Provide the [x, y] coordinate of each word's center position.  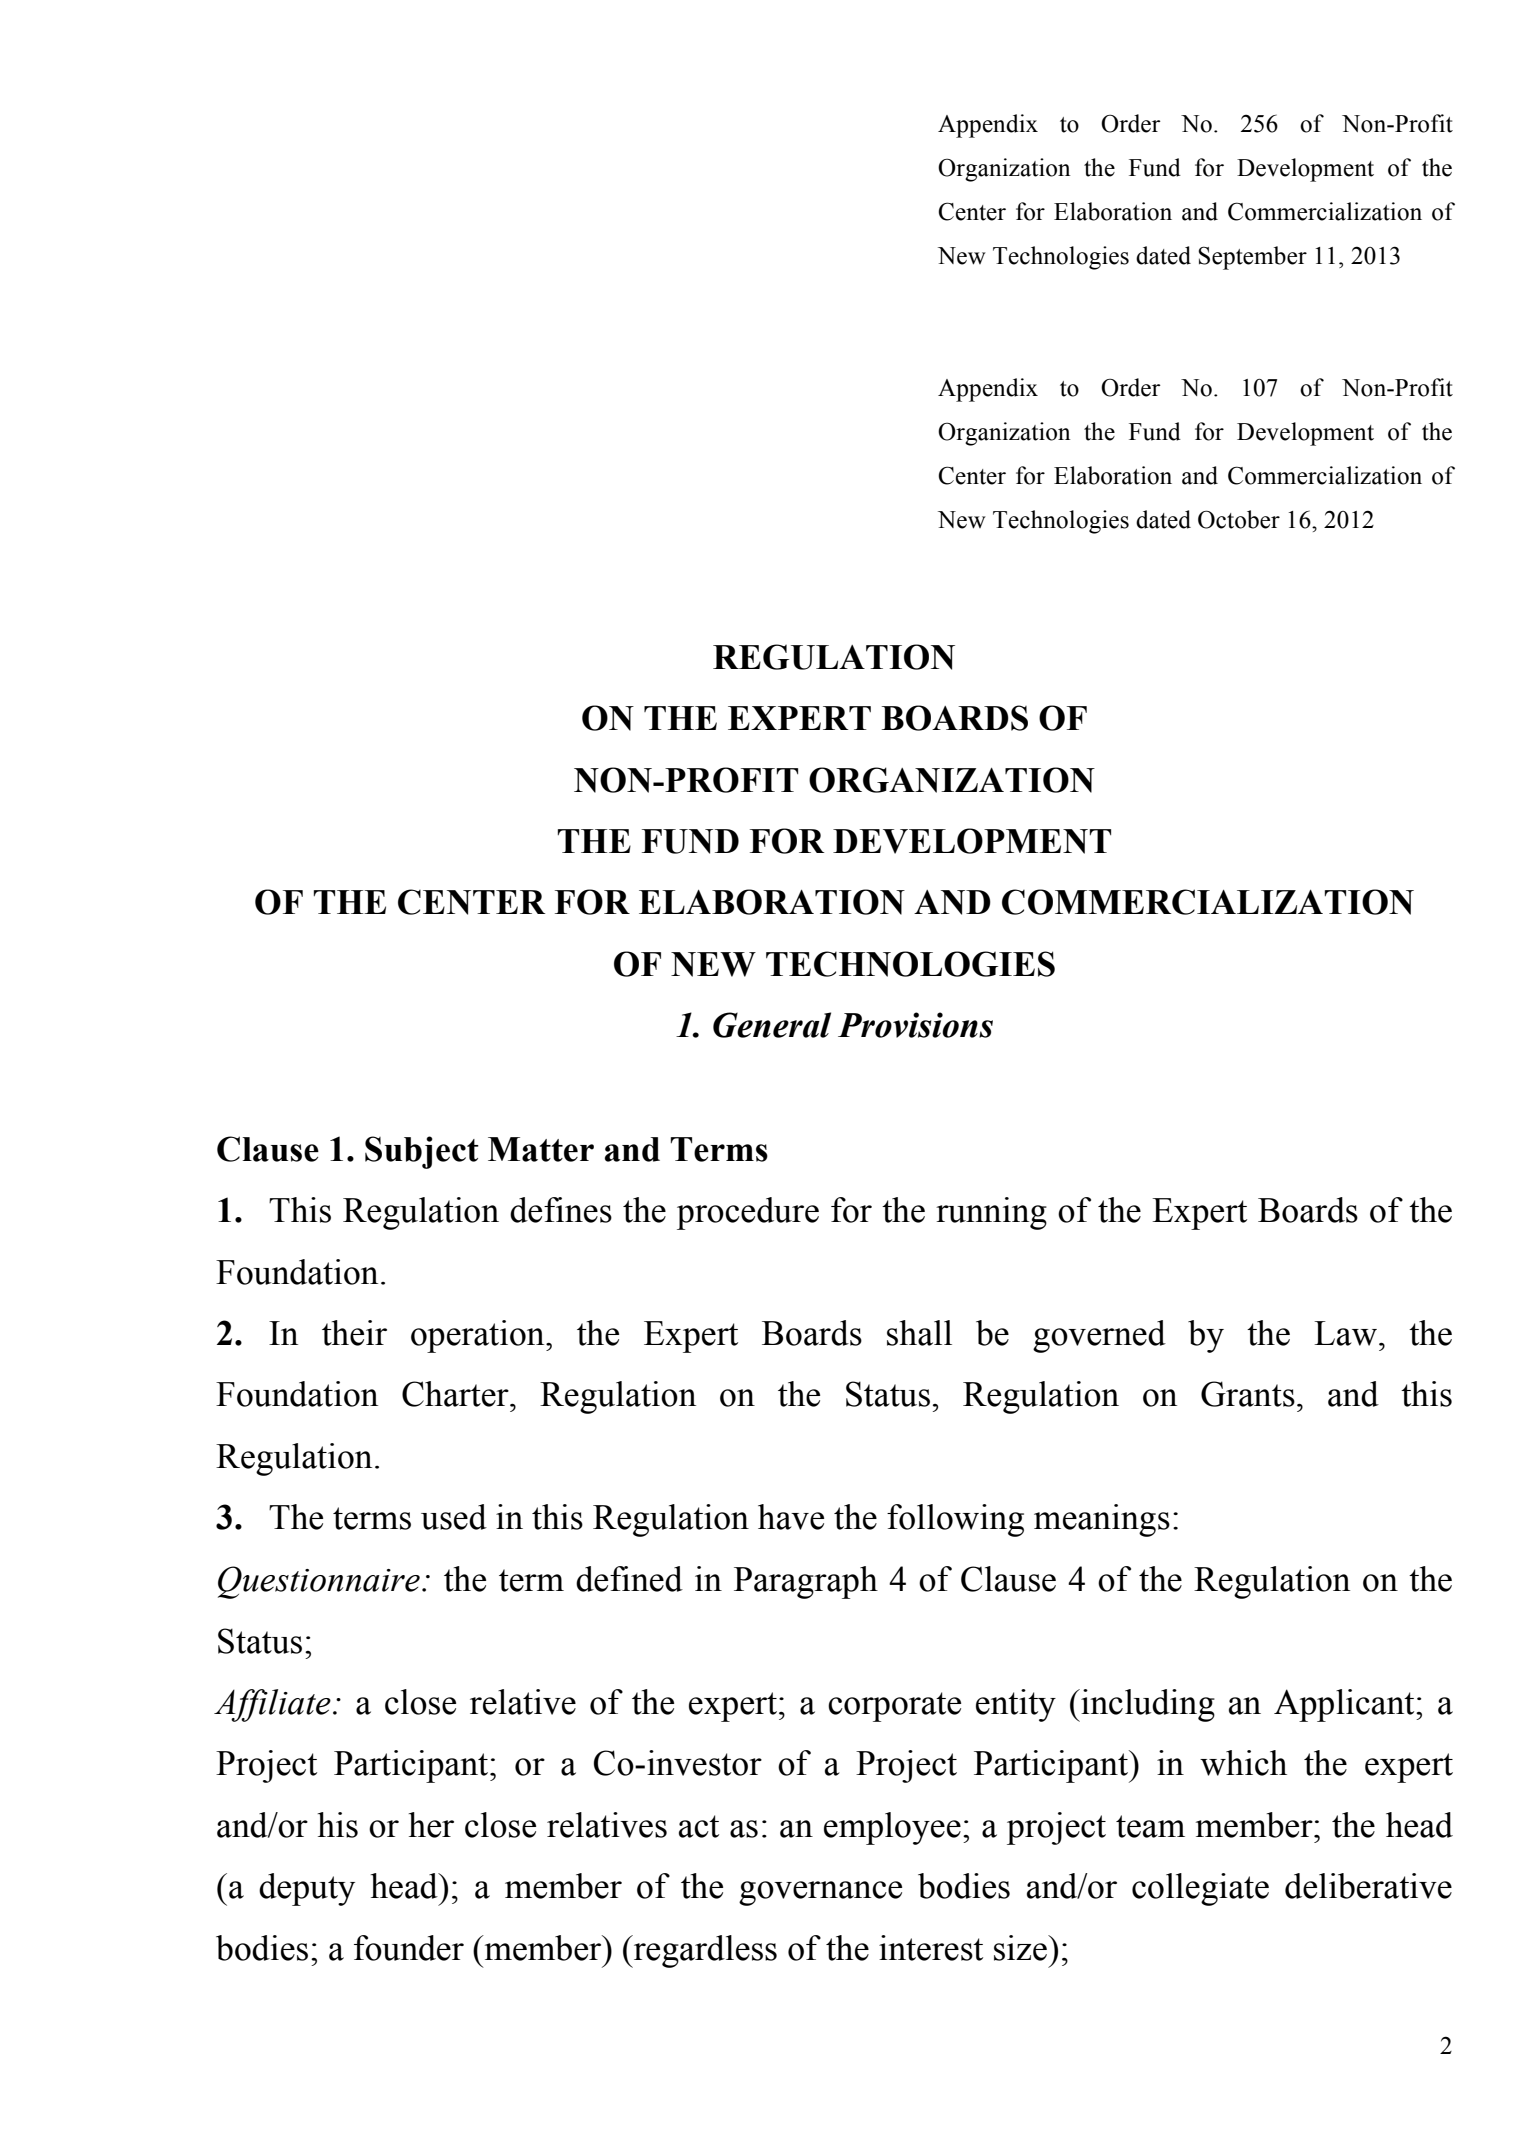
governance [820, 1893]
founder [409, 1948]
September [1252, 258]
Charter [456, 1394]
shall [919, 1333]
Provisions [915, 1025]
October [1239, 519]
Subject [422, 1152]
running [991, 1213]
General [772, 1025]
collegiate [1200, 1889]
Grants [1248, 1394]
